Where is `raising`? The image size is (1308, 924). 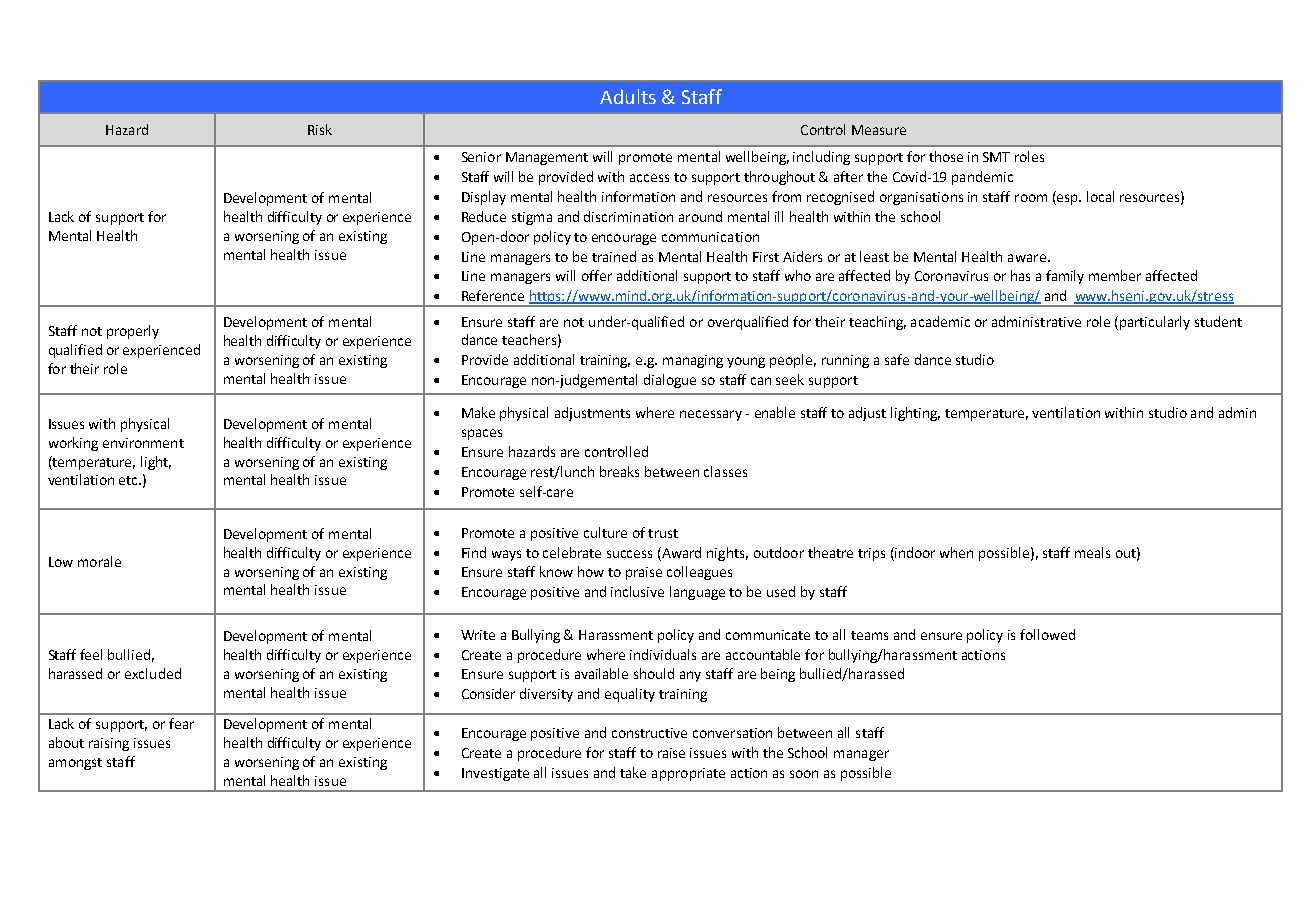
raising is located at coordinates (109, 744).
